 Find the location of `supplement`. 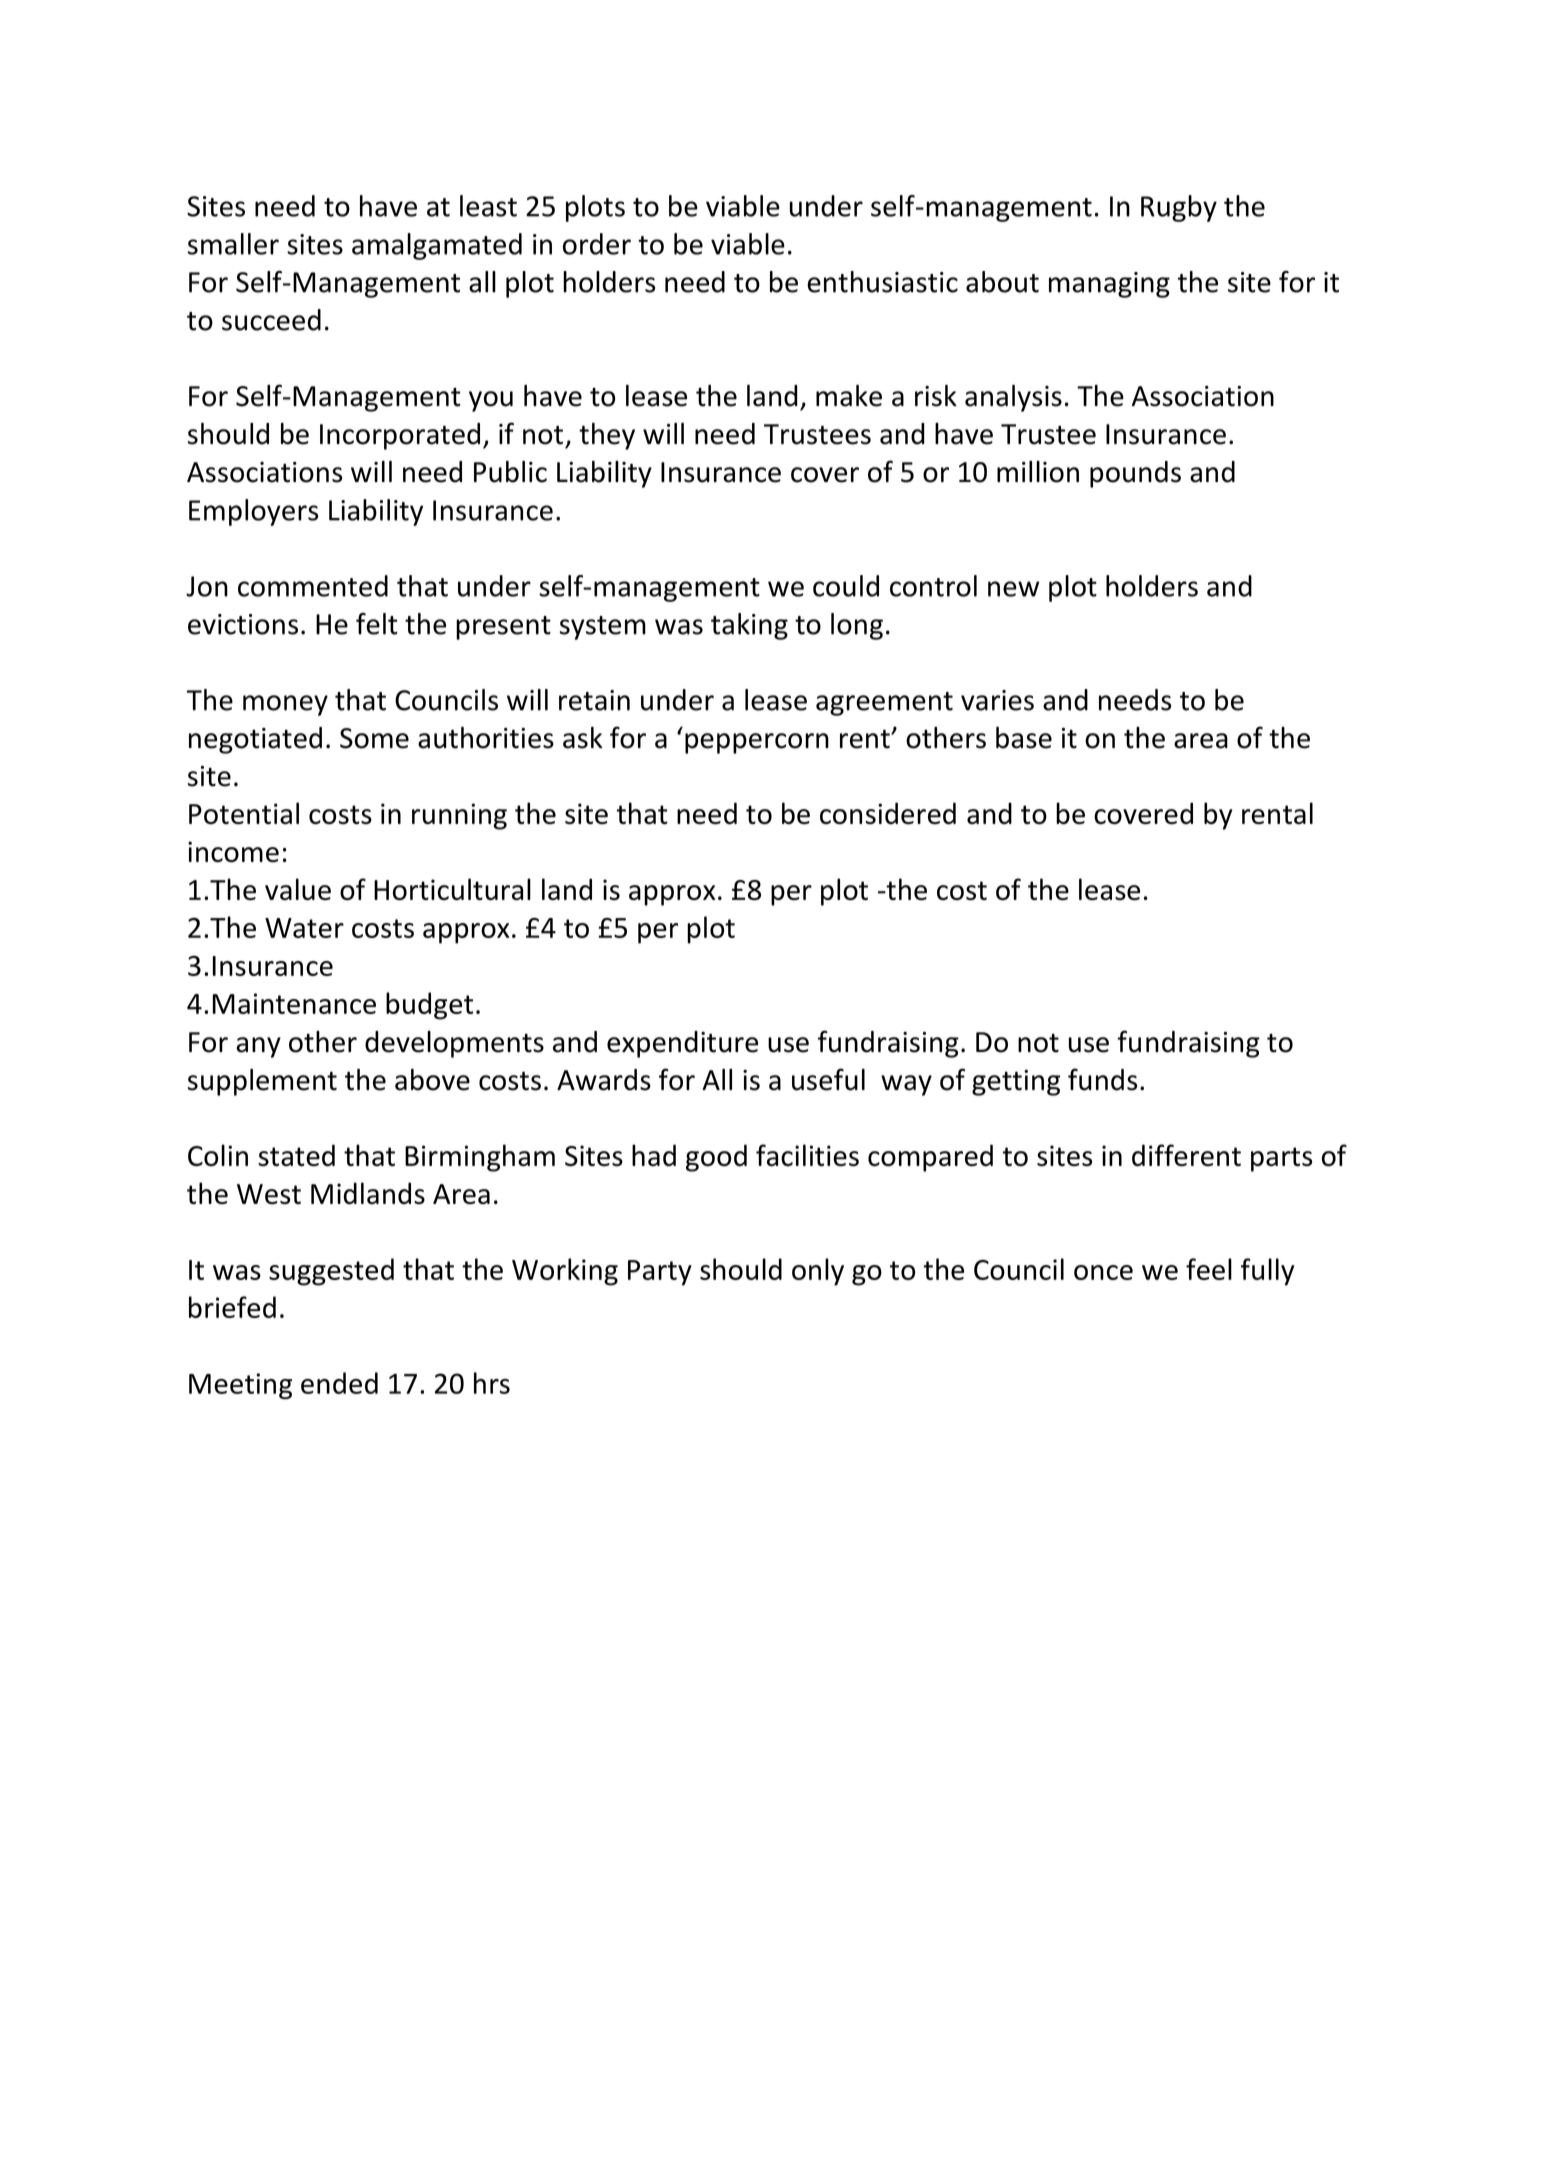

supplement is located at coordinates (262, 1082).
